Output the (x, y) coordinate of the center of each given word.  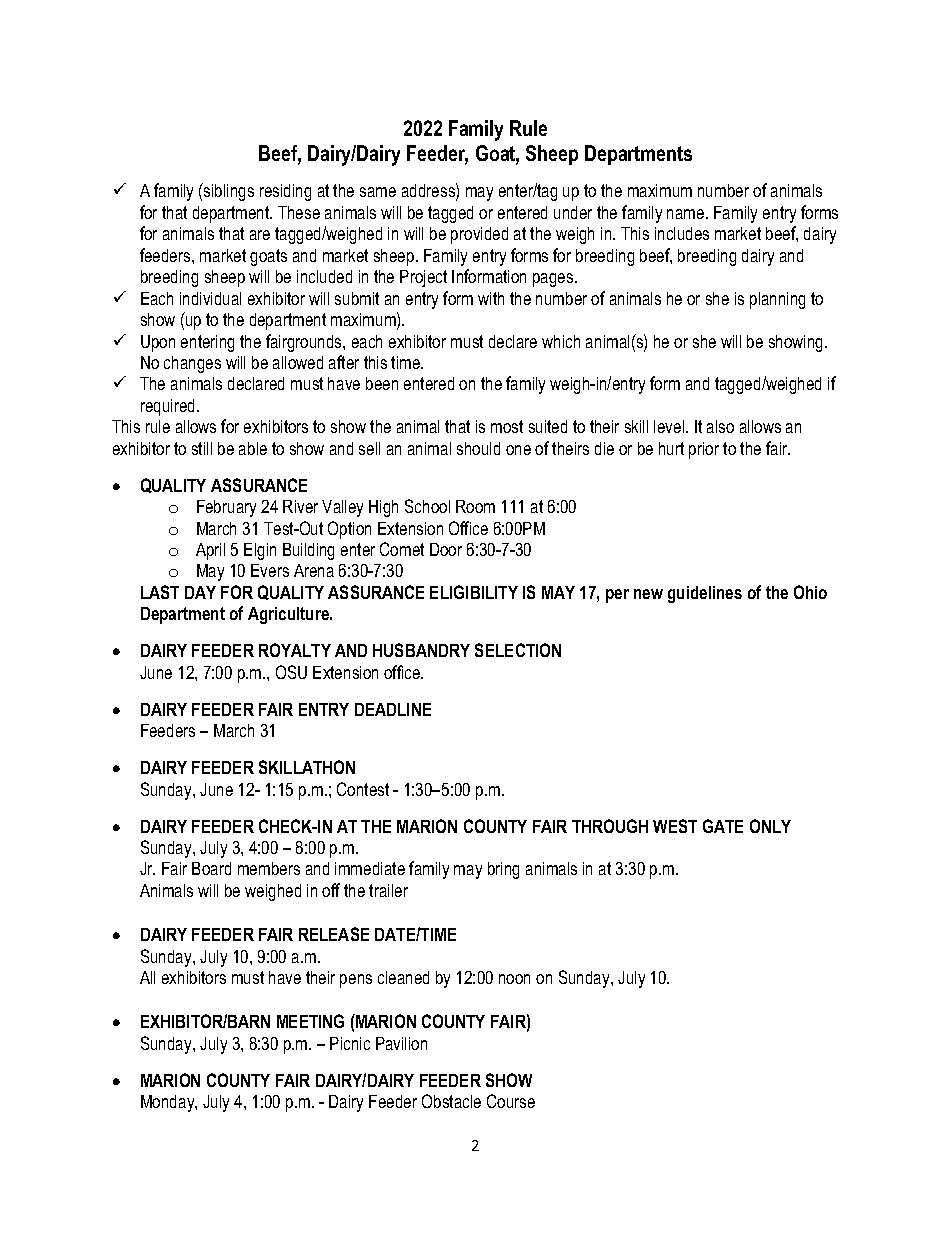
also (720, 426)
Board (211, 868)
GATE (723, 826)
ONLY (770, 826)
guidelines (705, 594)
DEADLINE (393, 709)
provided (479, 235)
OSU (291, 672)
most (507, 426)
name (687, 214)
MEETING (310, 1021)
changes (192, 364)
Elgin (260, 551)
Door (446, 549)
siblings (228, 192)
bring (503, 870)
